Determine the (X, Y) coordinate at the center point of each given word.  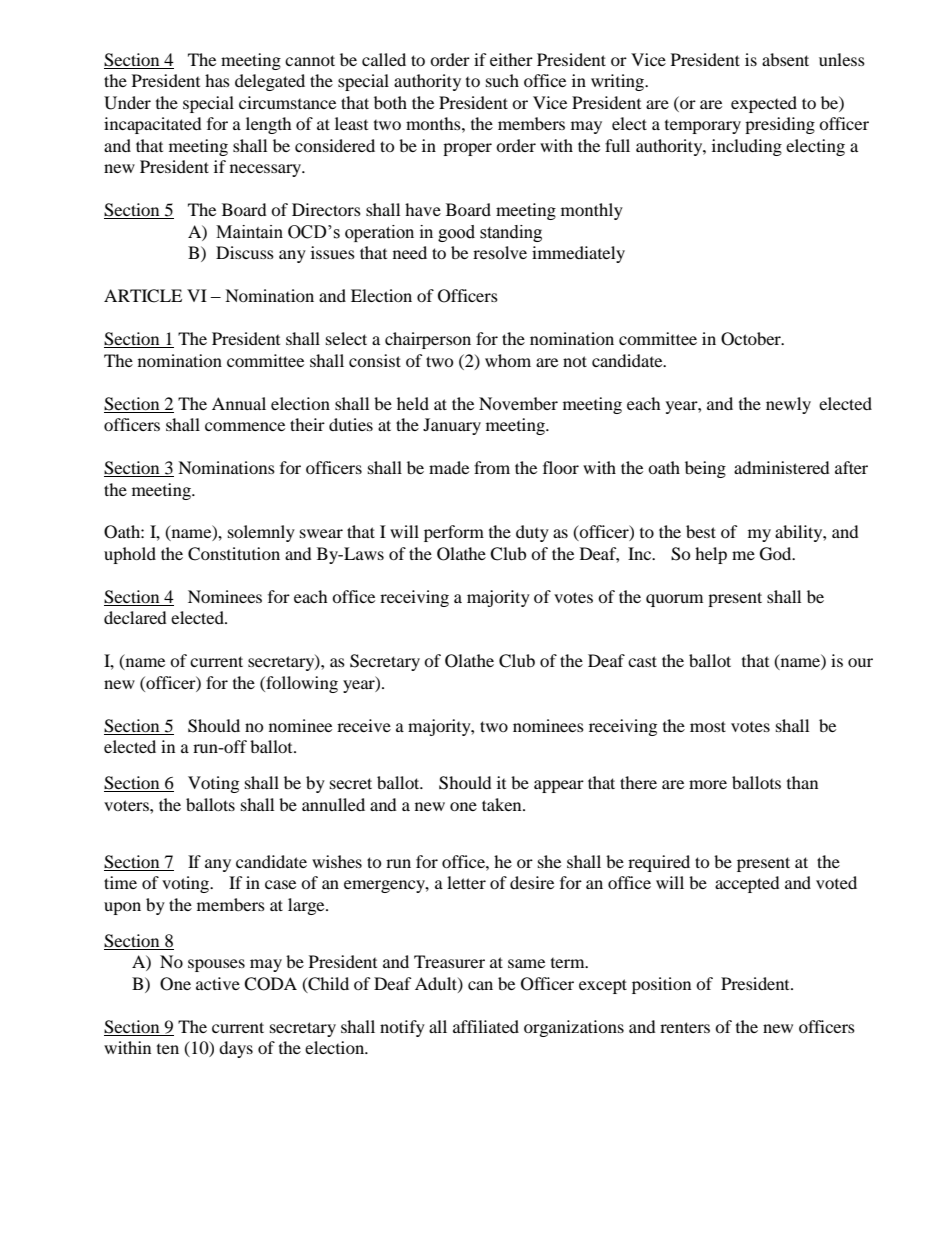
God (777, 554)
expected (764, 104)
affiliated (486, 1026)
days (236, 1049)
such (502, 80)
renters (685, 1027)
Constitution (234, 554)
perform (454, 533)
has (217, 80)
